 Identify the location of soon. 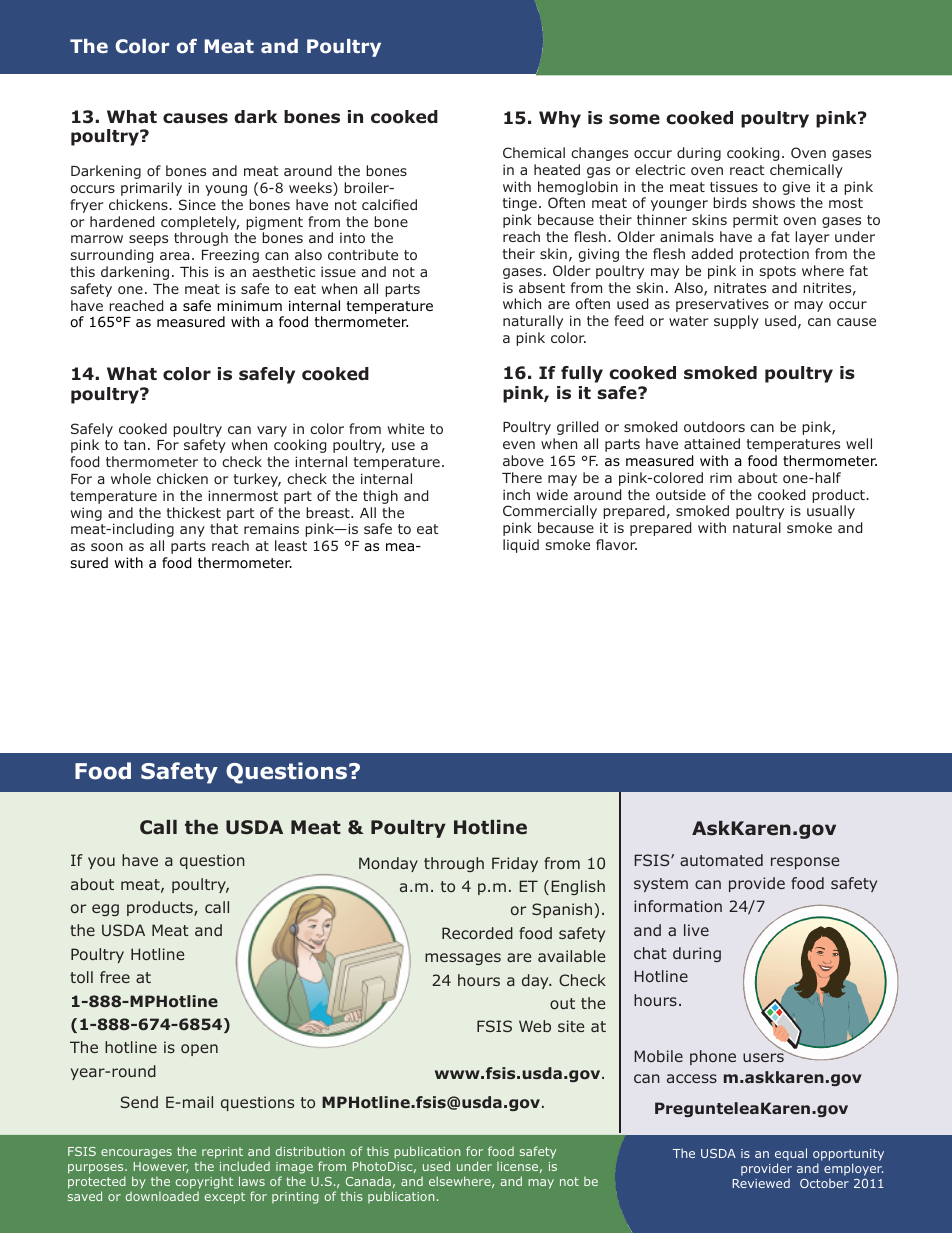
(107, 547).
